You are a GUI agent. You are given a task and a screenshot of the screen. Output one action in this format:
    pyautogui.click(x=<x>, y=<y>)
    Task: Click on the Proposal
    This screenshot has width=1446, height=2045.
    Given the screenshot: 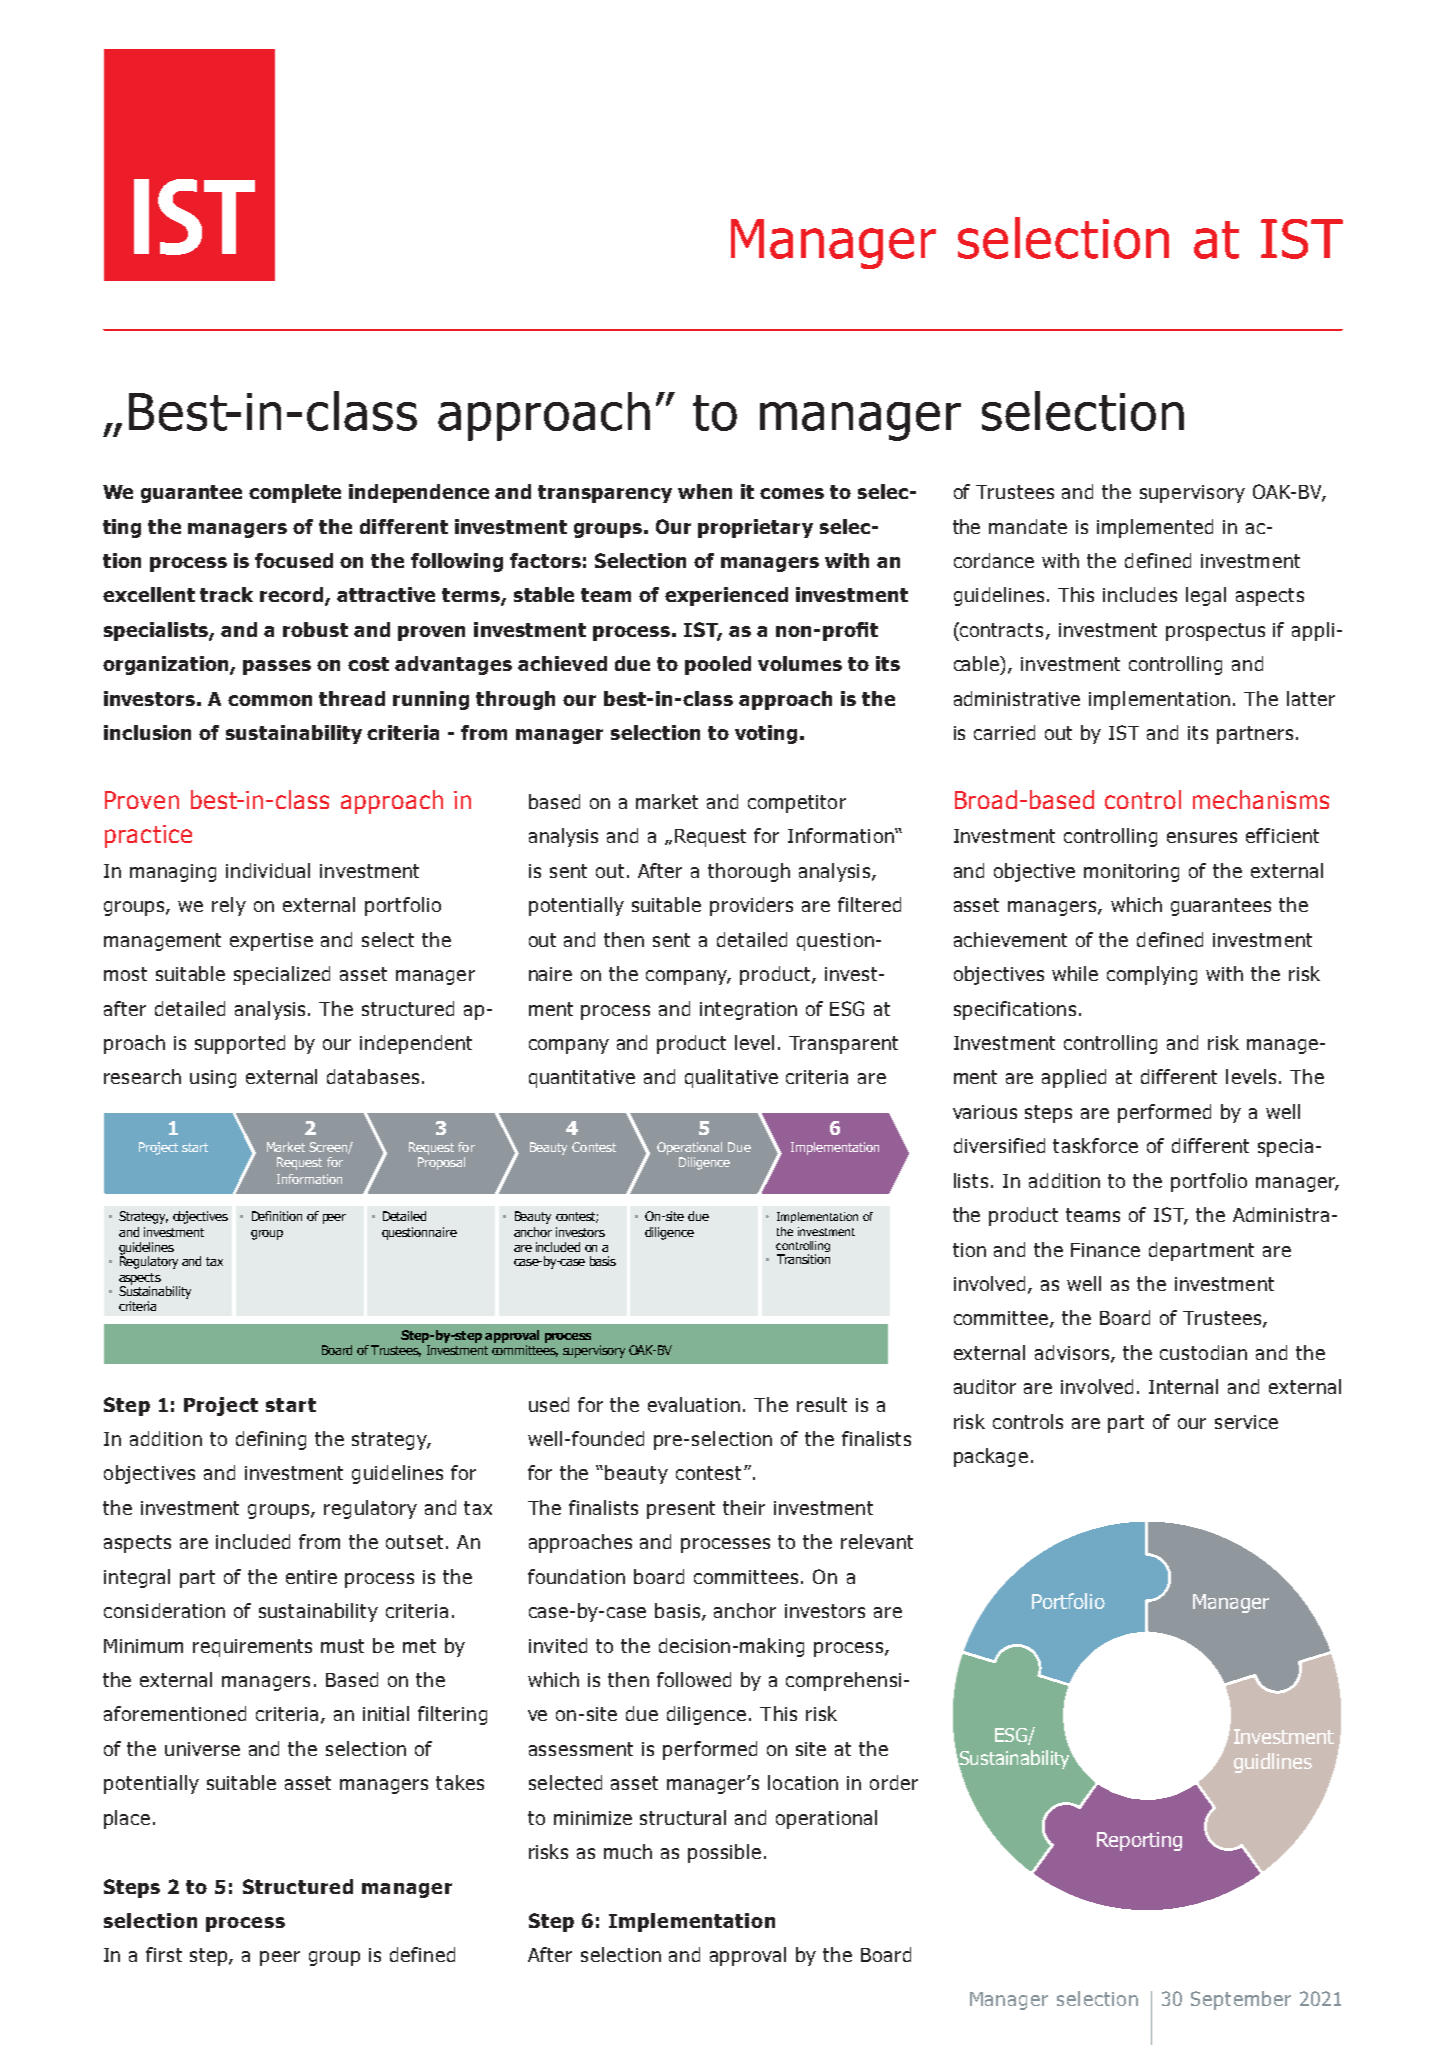 What is the action you would take?
    pyautogui.click(x=441, y=1163)
